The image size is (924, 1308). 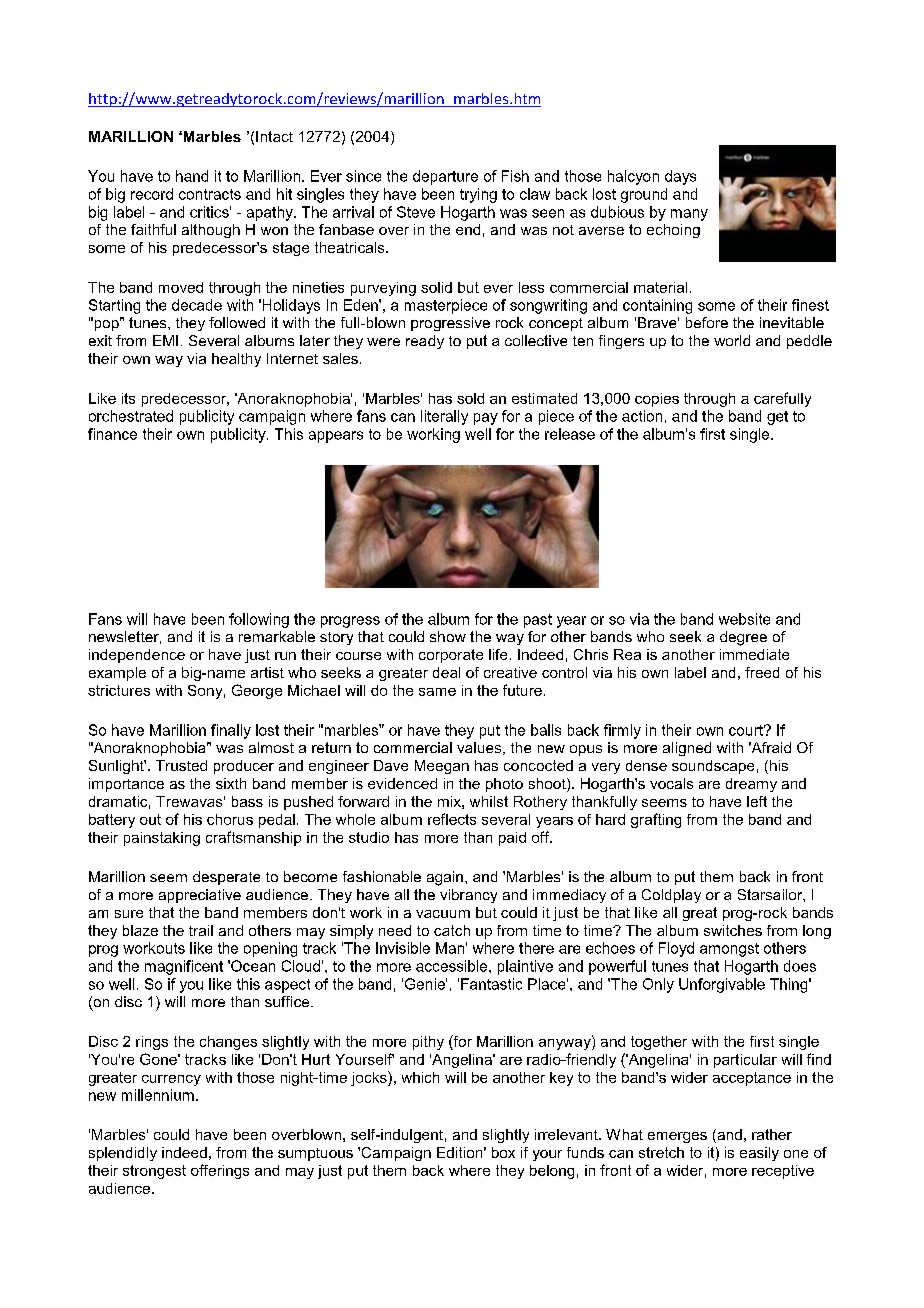 I want to click on reflects, so click(x=452, y=819).
